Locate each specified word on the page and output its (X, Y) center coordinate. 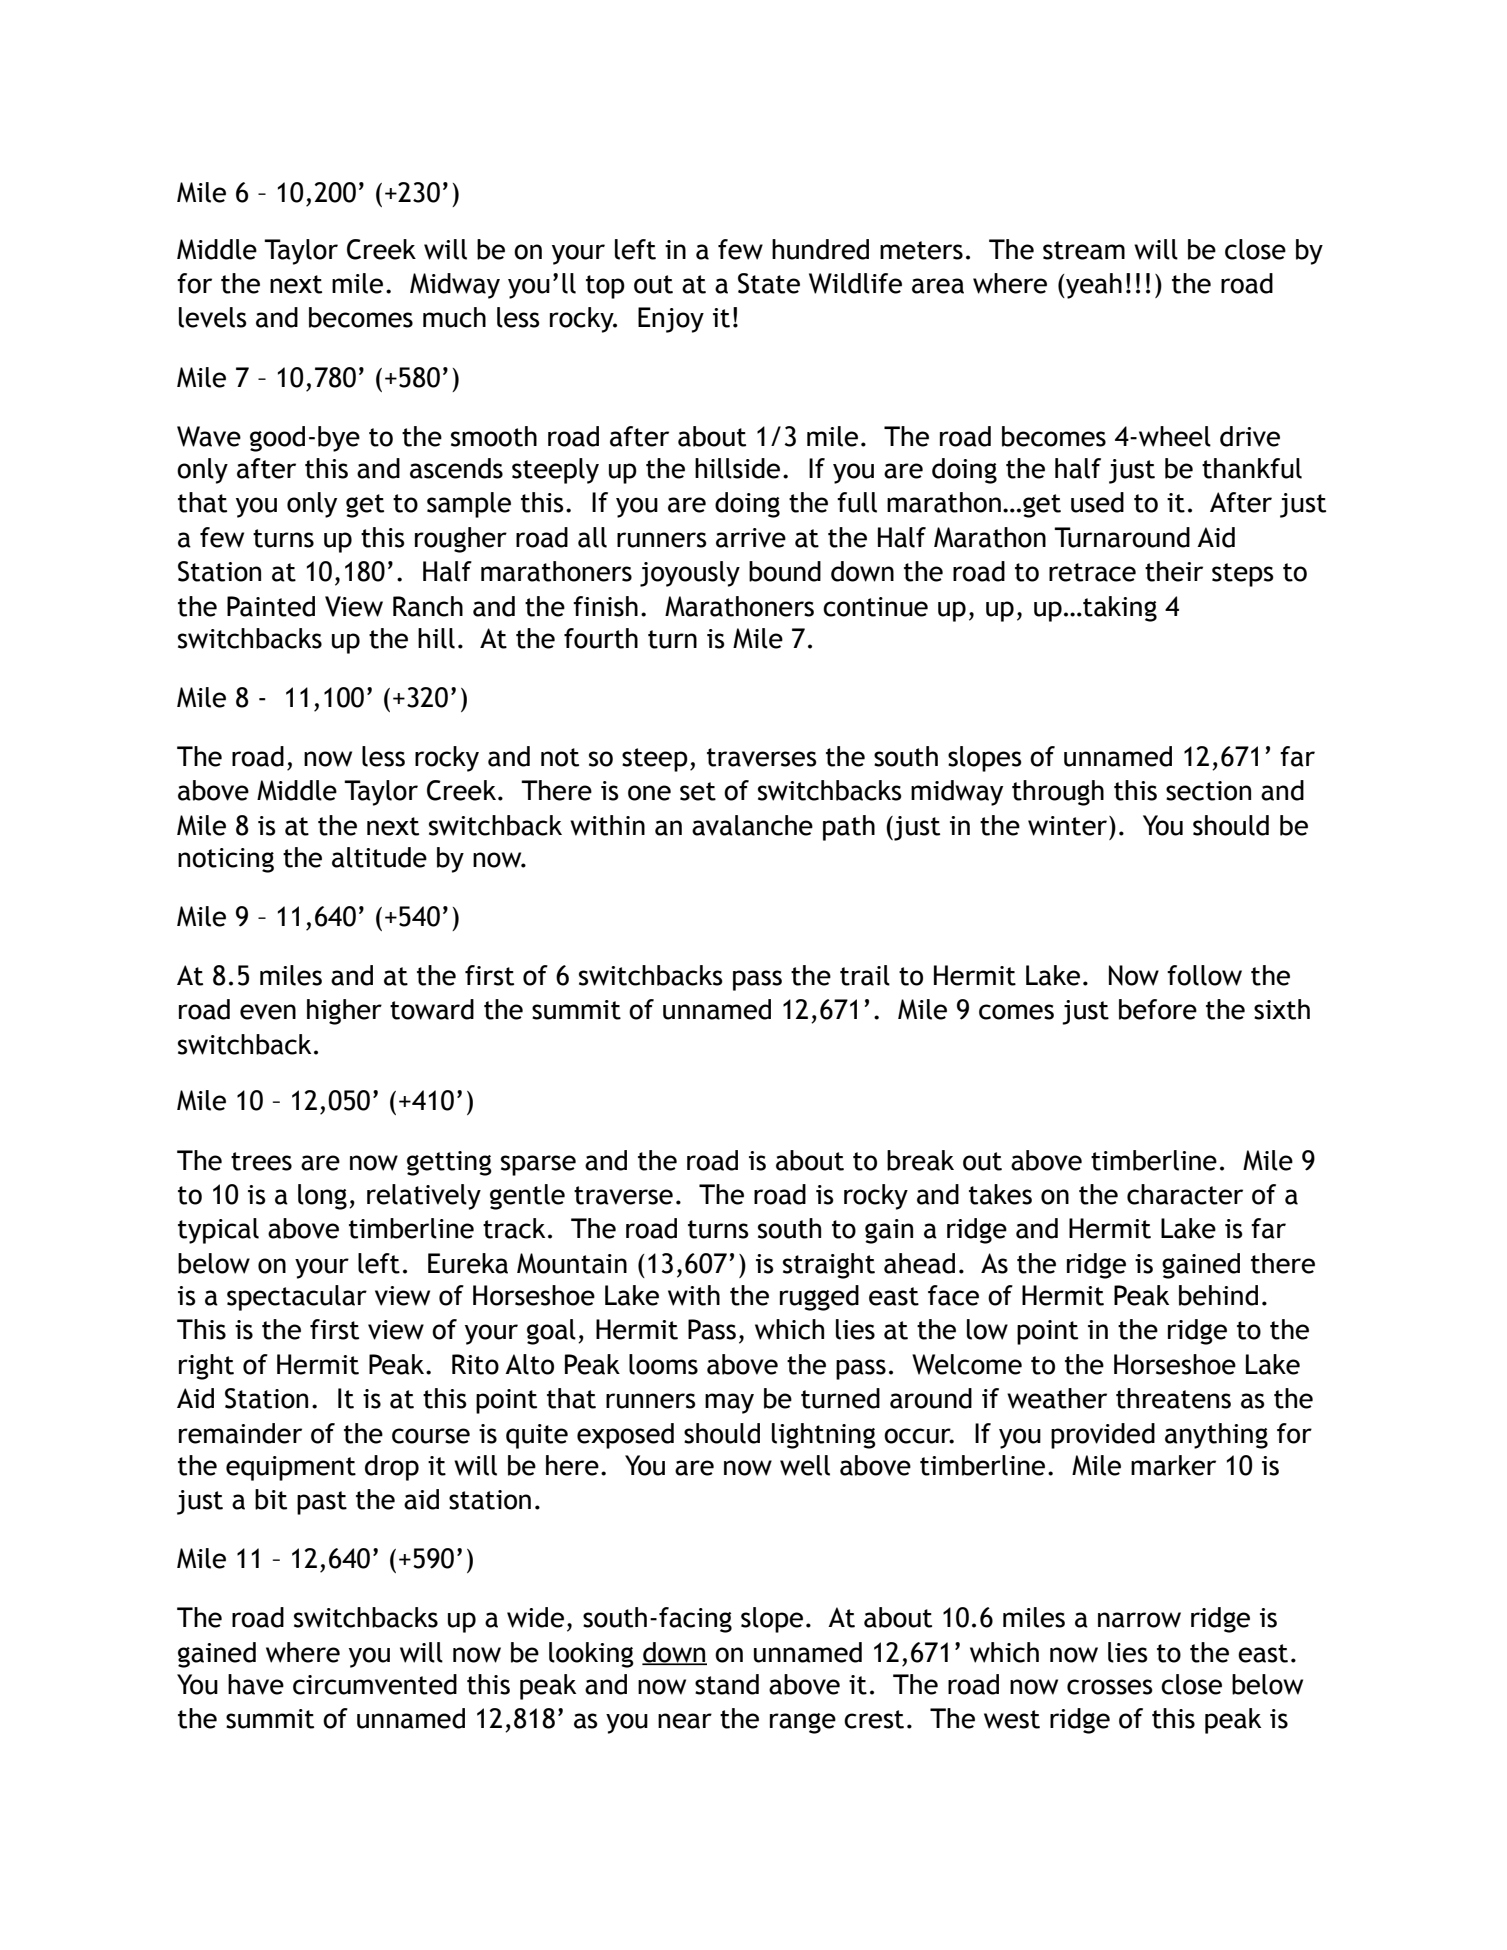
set (698, 791)
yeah (1093, 286)
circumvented (375, 1684)
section (1208, 791)
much (454, 317)
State (769, 283)
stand (727, 1684)
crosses (1110, 1687)
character (1185, 1194)
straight (829, 1266)
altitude (379, 857)
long (322, 1197)
